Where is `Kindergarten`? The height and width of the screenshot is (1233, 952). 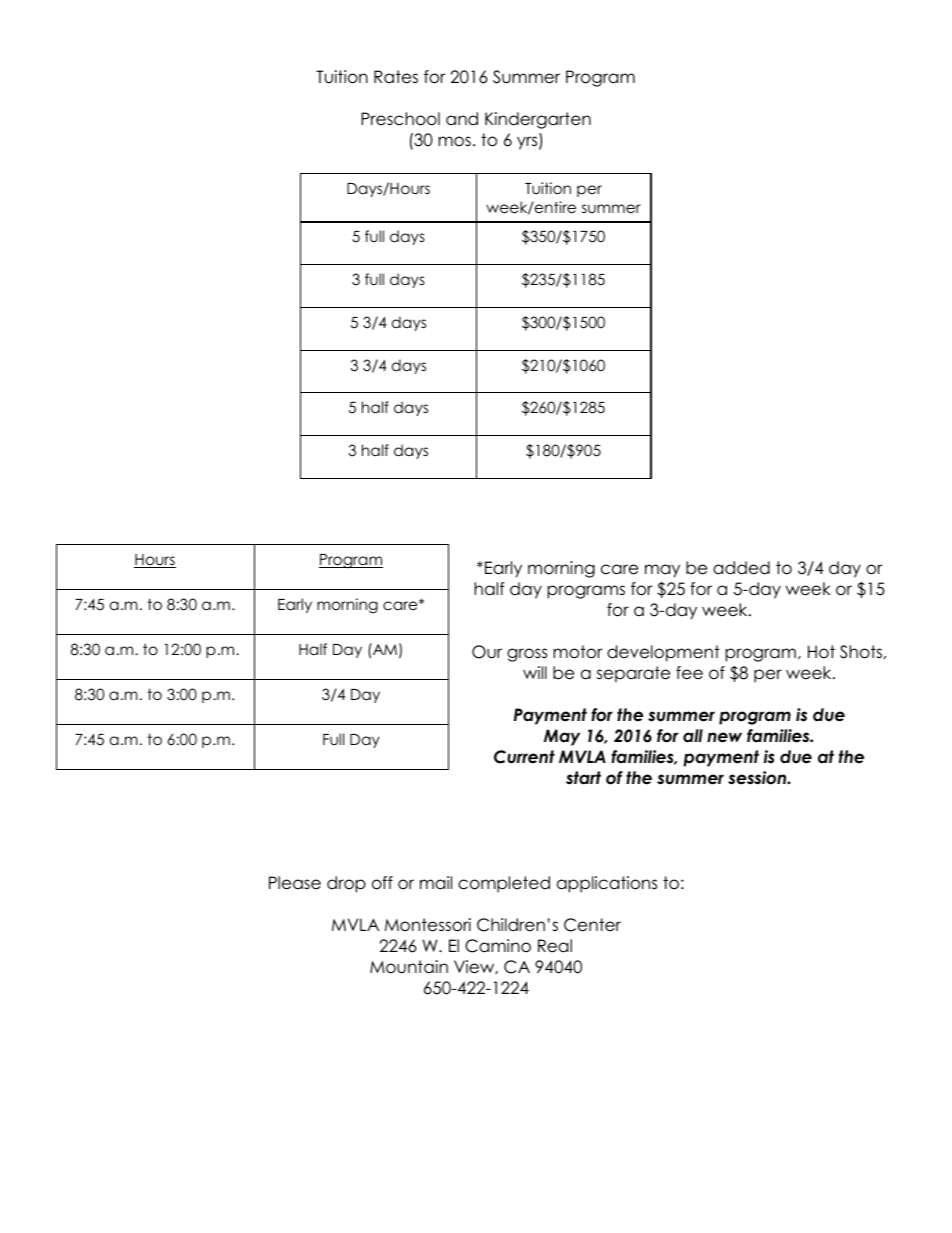
Kindergarten is located at coordinates (538, 120).
